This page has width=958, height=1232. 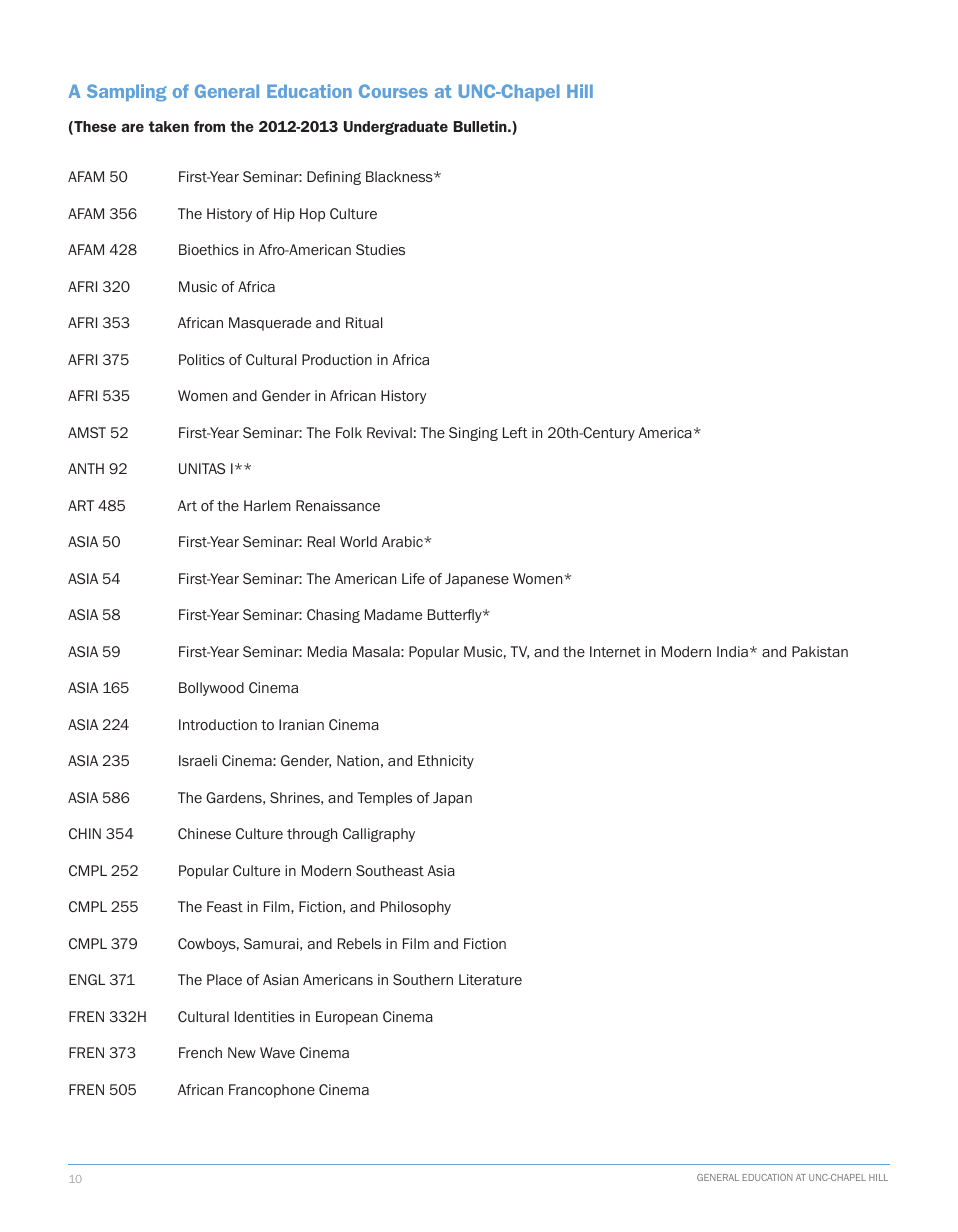 What do you see at coordinates (198, 760) in the page?
I see `Israeli` at bounding box center [198, 760].
